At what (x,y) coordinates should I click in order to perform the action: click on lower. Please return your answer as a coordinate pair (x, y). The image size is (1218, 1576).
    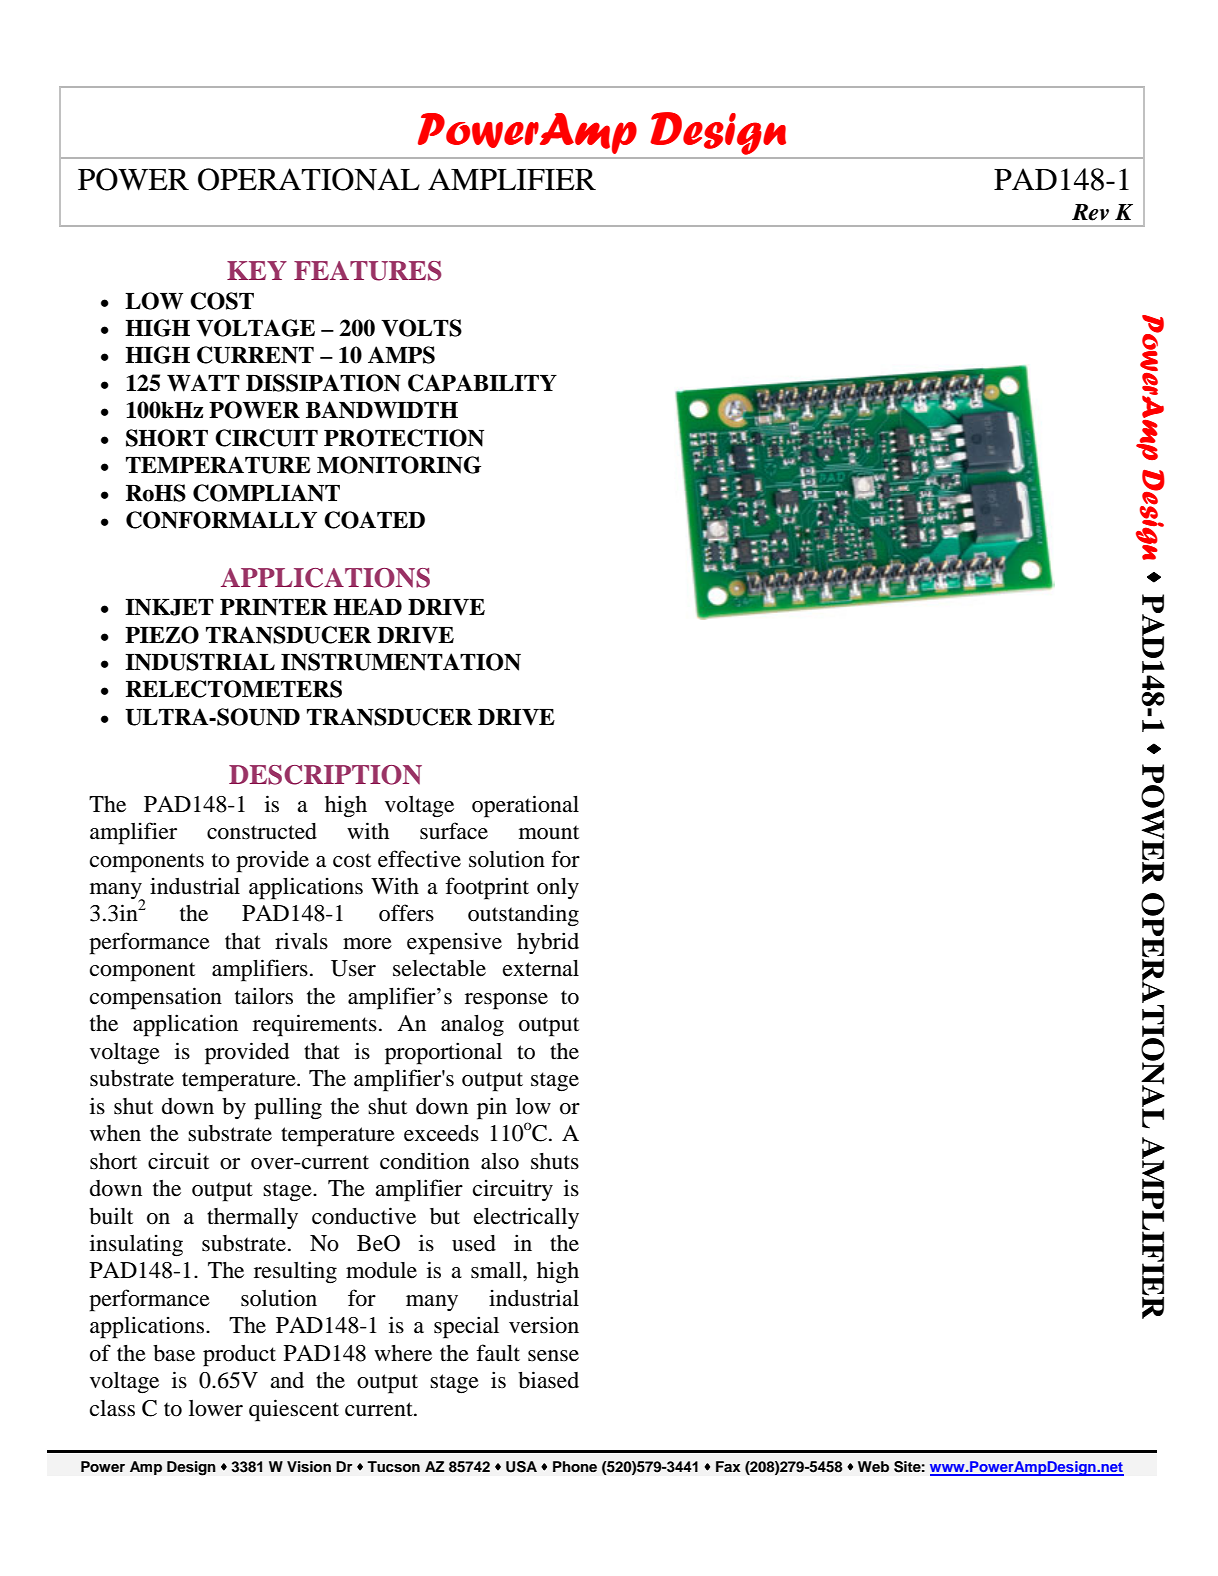
    Looking at the image, I should click on (216, 1408).
